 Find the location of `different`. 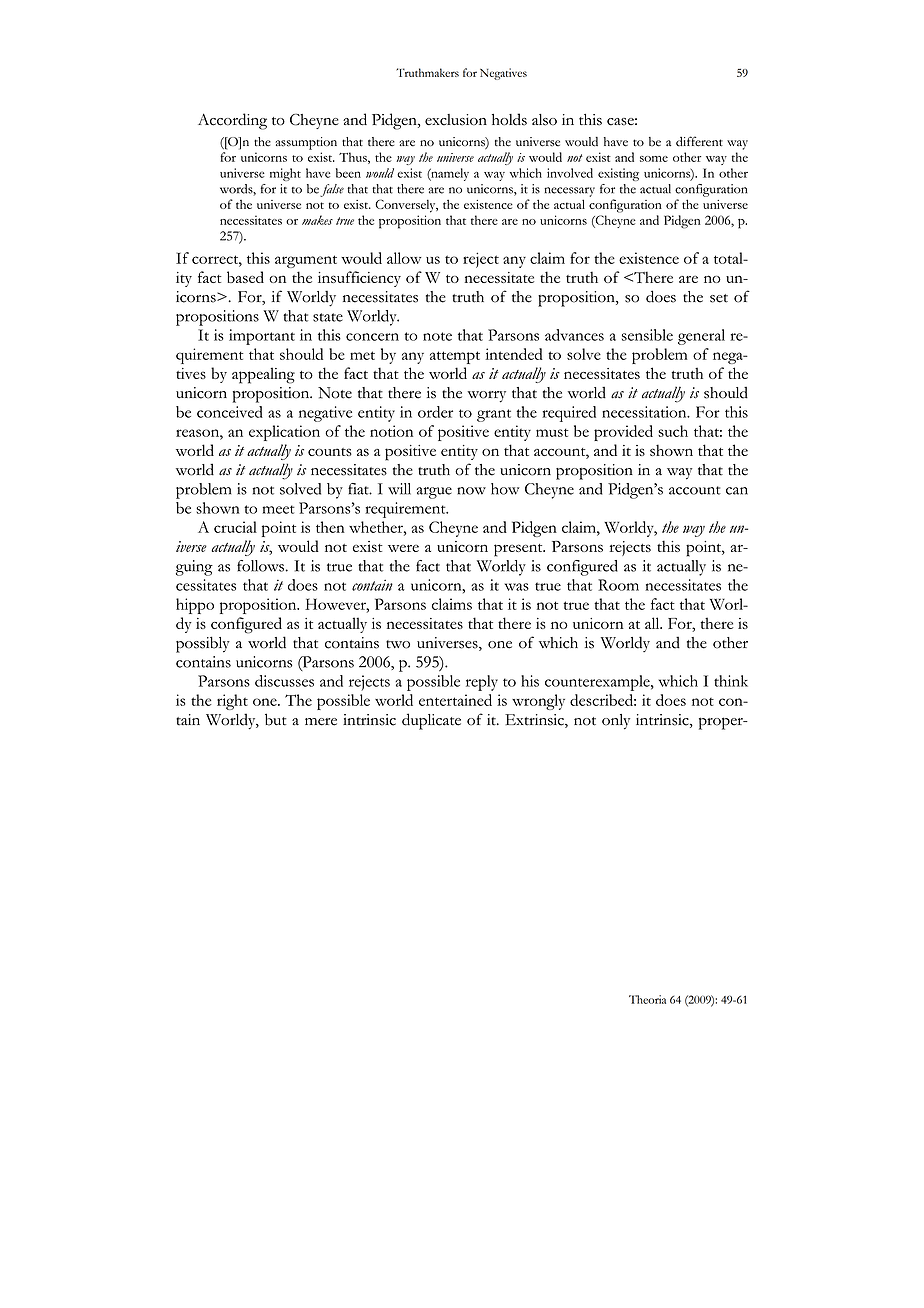

different is located at coordinates (699, 141).
